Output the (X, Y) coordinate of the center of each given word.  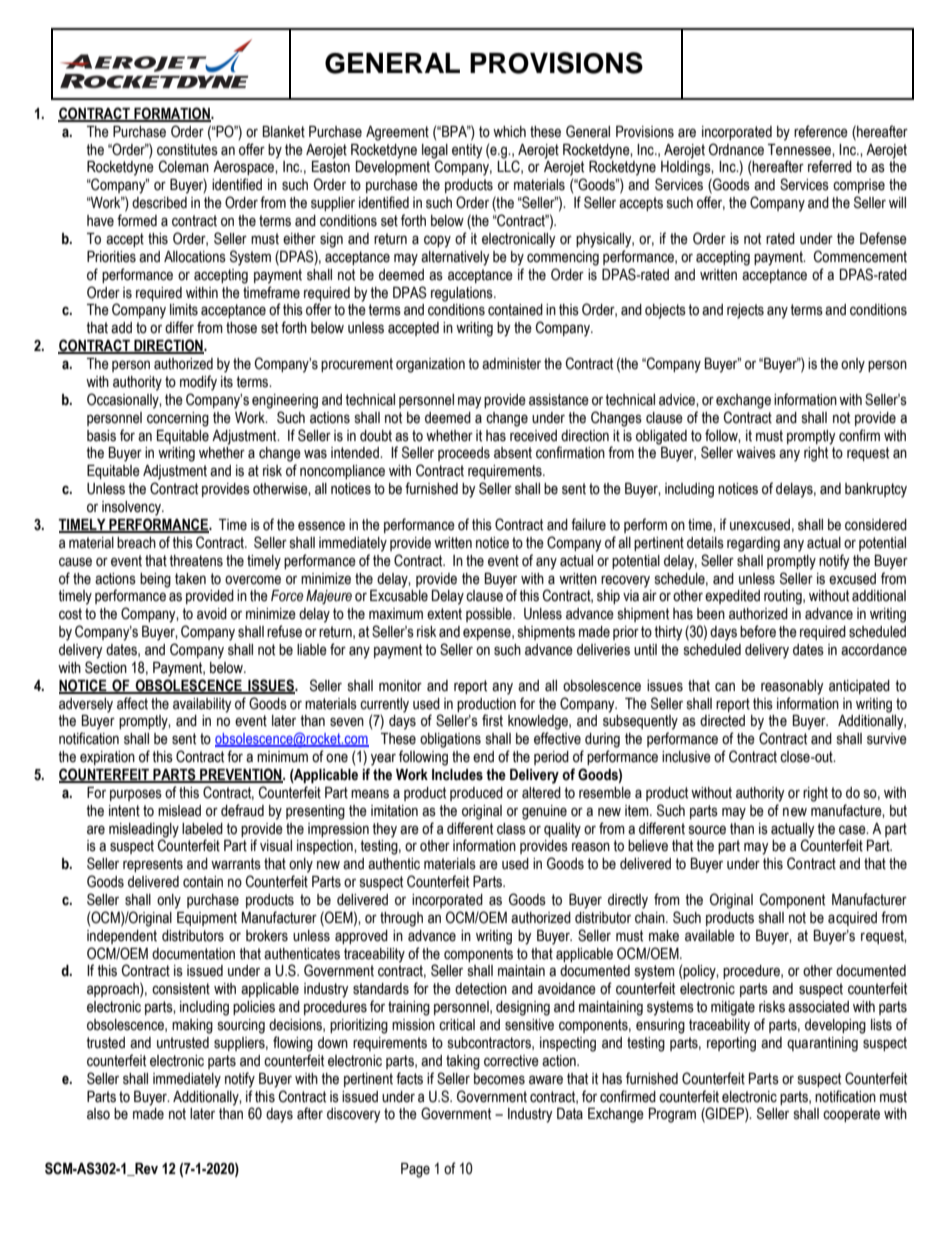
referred (830, 166)
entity (467, 151)
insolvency (132, 508)
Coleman (184, 166)
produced (476, 794)
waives (756, 453)
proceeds (464, 454)
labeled (202, 829)
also (98, 1114)
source (707, 830)
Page (415, 1170)
